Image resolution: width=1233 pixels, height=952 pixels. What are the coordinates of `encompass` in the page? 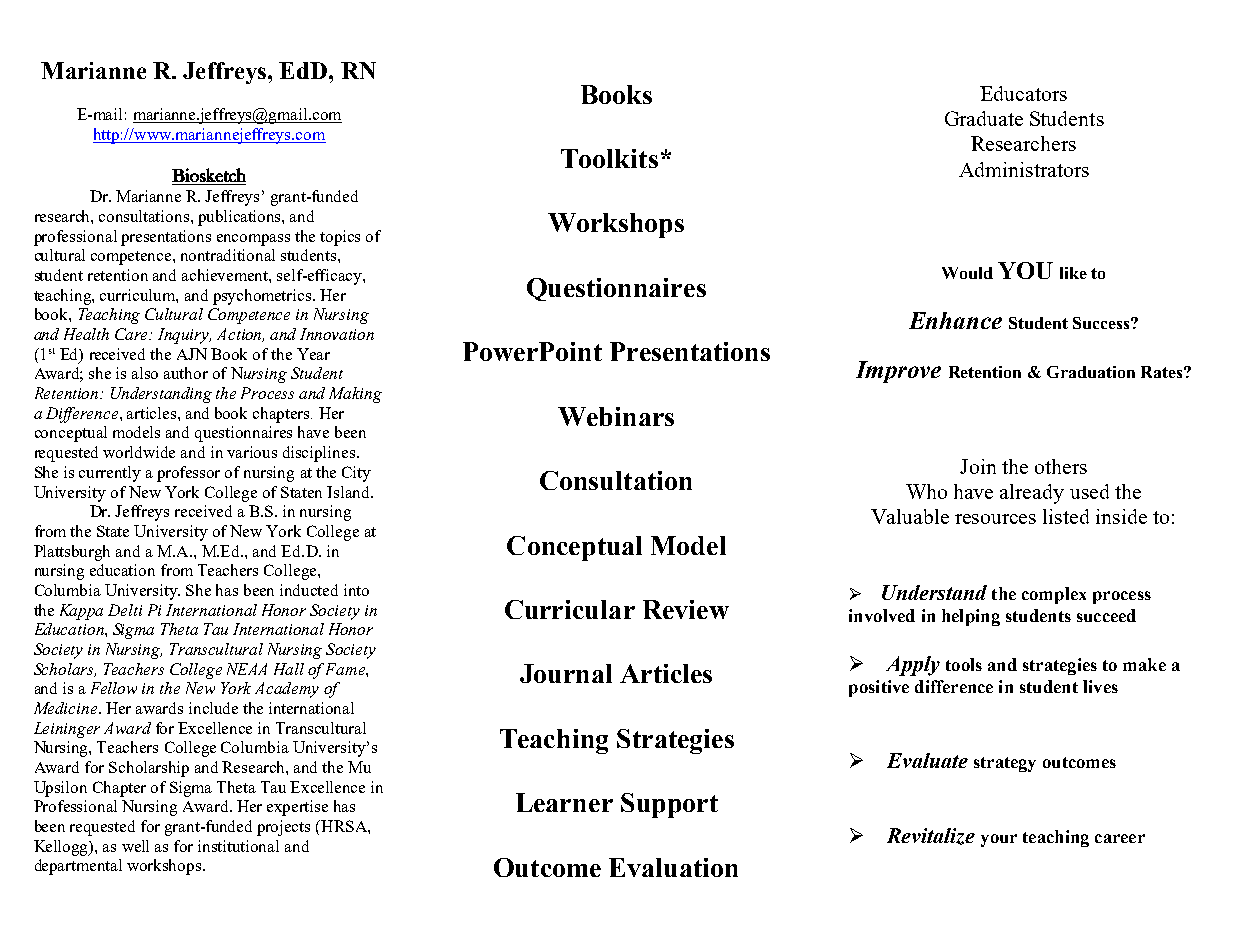 It's located at (253, 240).
